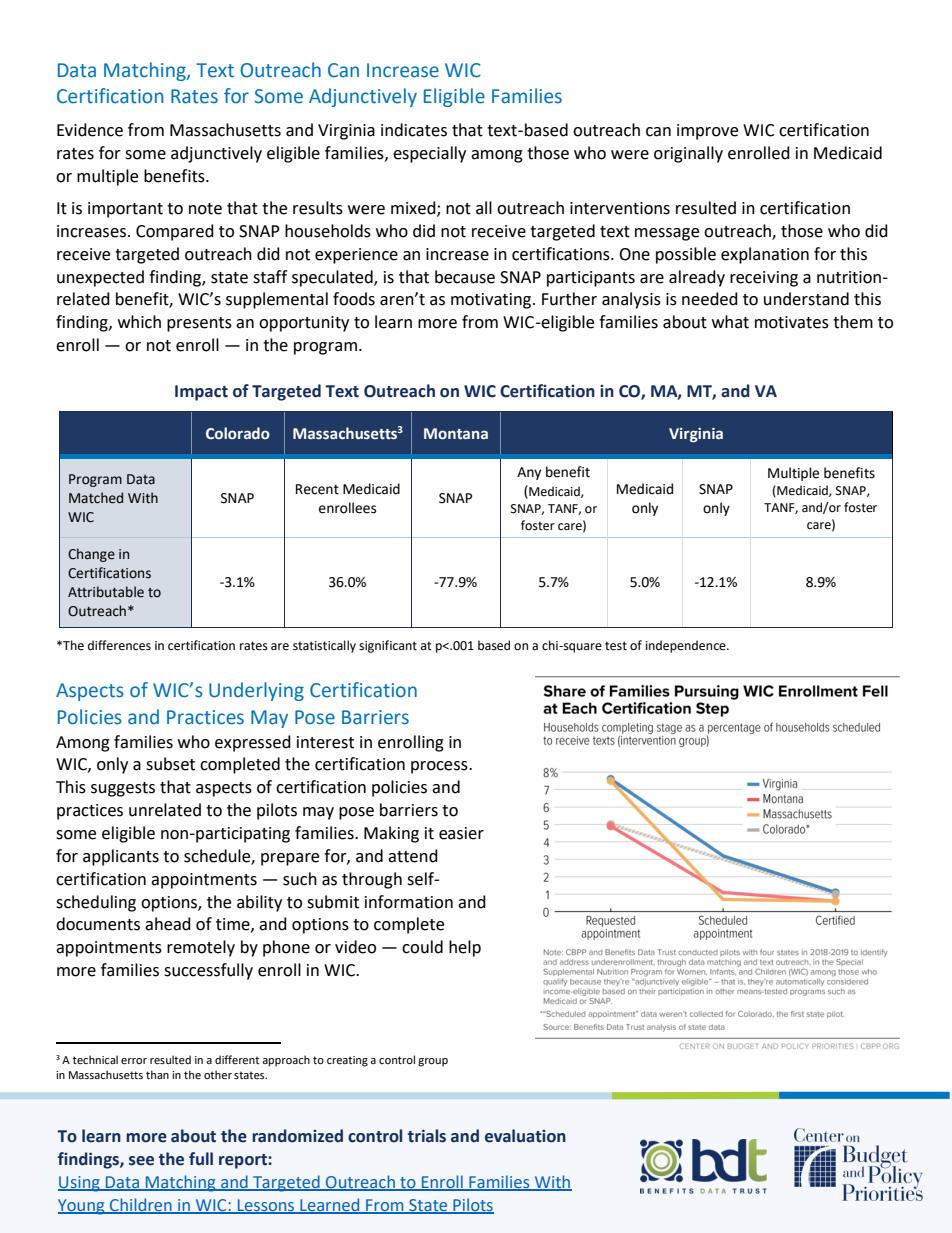 Image resolution: width=952 pixels, height=1233 pixels. What do you see at coordinates (687, 646) in the page?
I see `independence` at bounding box center [687, 646].
